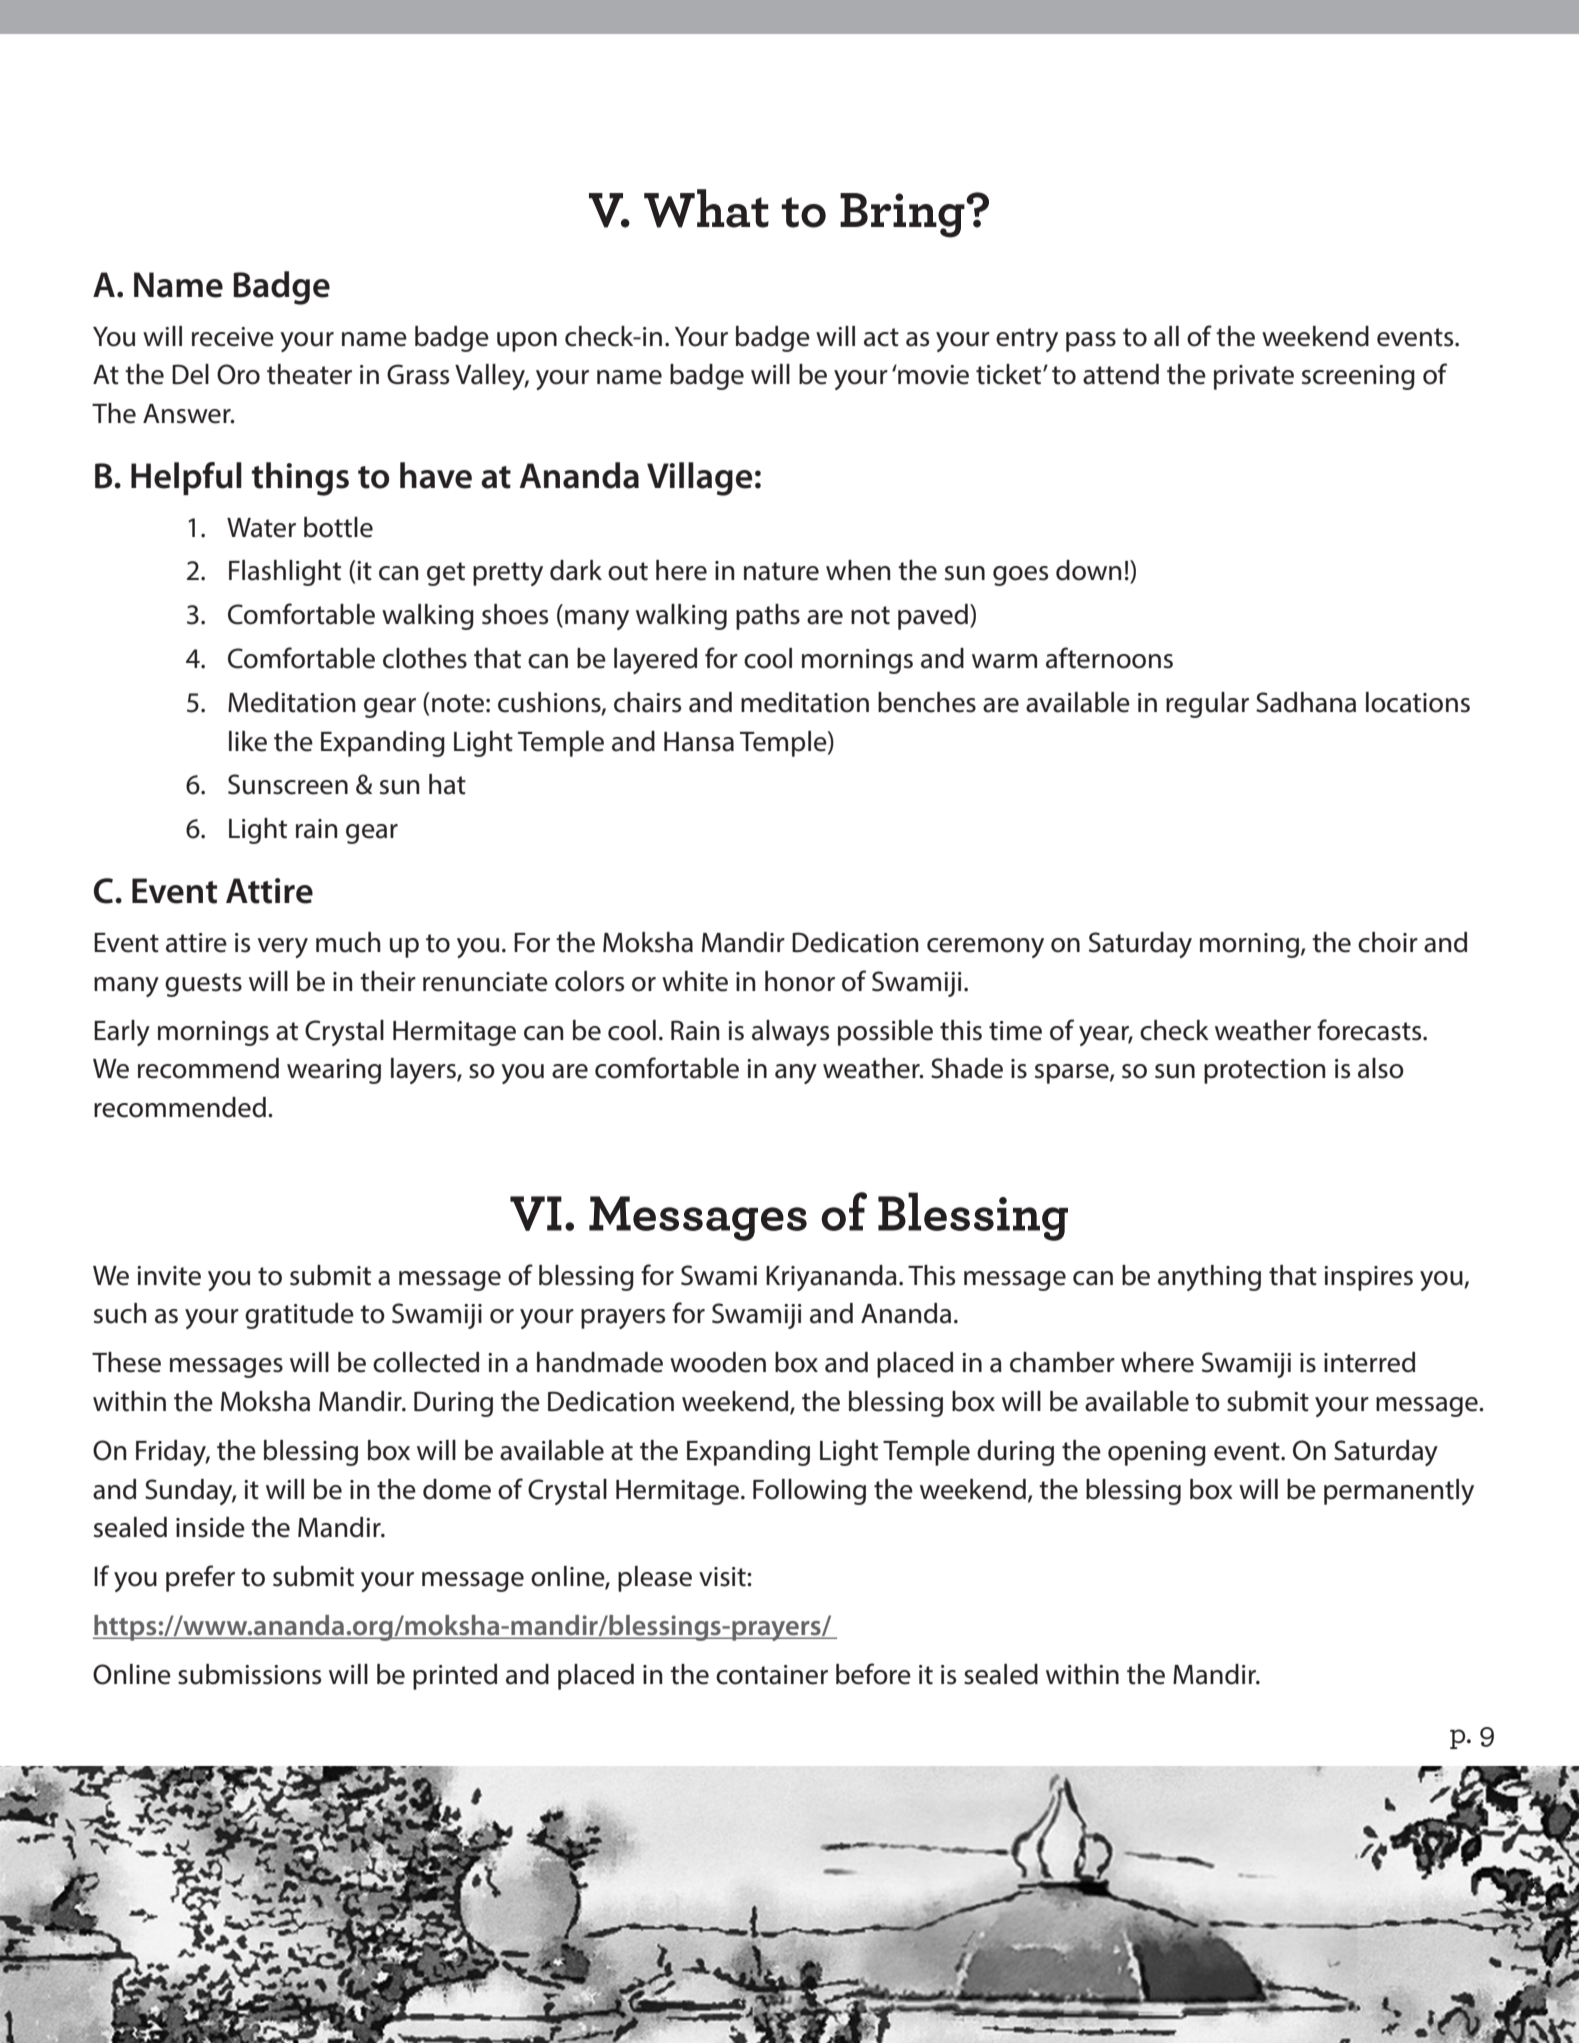 The image size is (1579, 2043). What do you see at coordinates (790, 1033) in the screenshot?
I see `always` at bounding box center [790, 1033].
